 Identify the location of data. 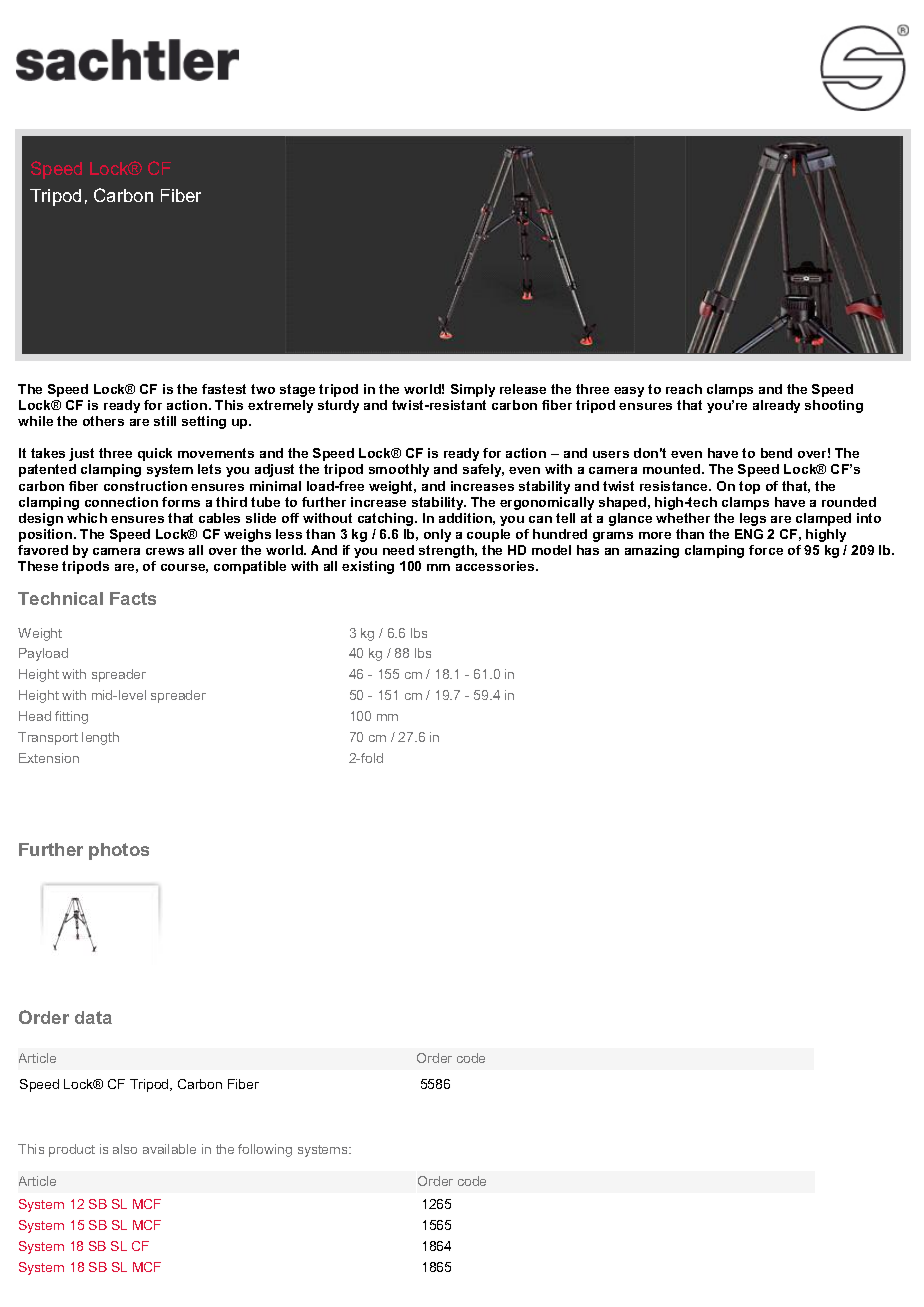
(93, 1017).
